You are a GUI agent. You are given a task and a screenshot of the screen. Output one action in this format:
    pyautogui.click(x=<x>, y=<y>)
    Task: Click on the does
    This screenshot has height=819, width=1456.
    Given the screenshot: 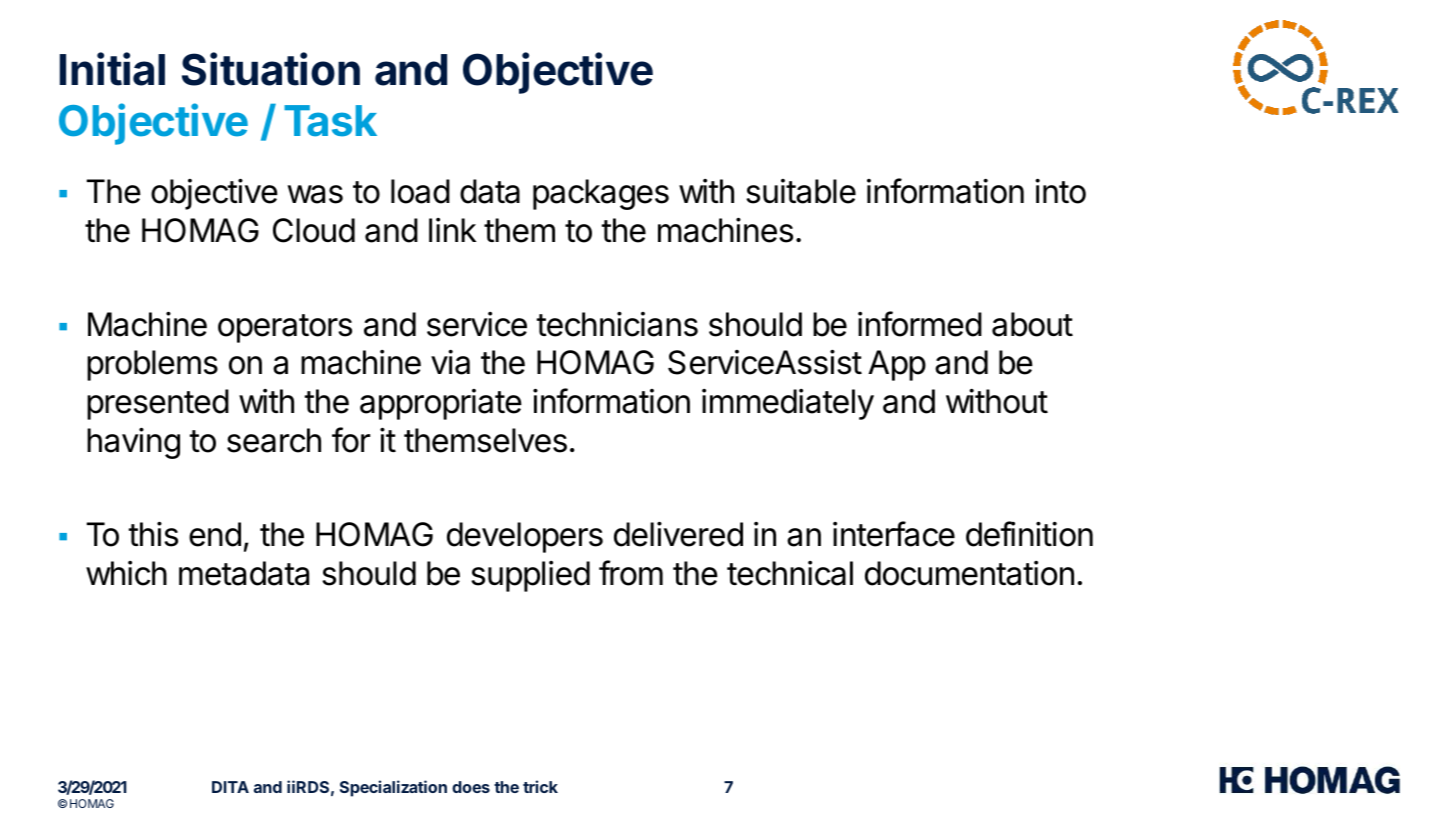 What is the action you would take?
    pyautogui.click(x=471, y=787)
